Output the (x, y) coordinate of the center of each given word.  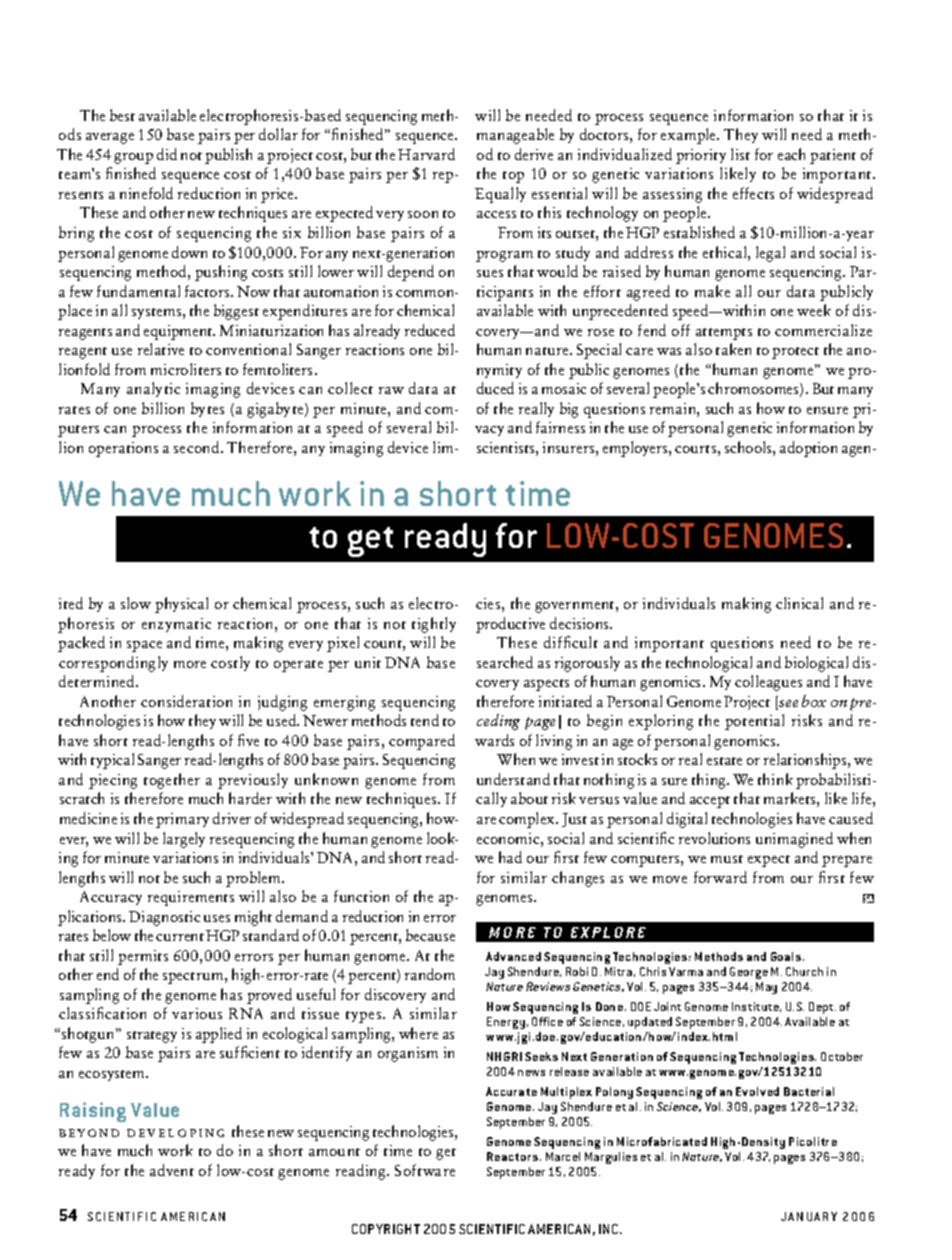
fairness (560, 427)
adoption (808, 449)
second (198, 447)
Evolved (757, 1091)
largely (184, 840)
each (791, 154)
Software (425, 1170)
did (167, 154)
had (510, 857)
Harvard (426, 154)
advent (172, 1170)
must (727, 859)
